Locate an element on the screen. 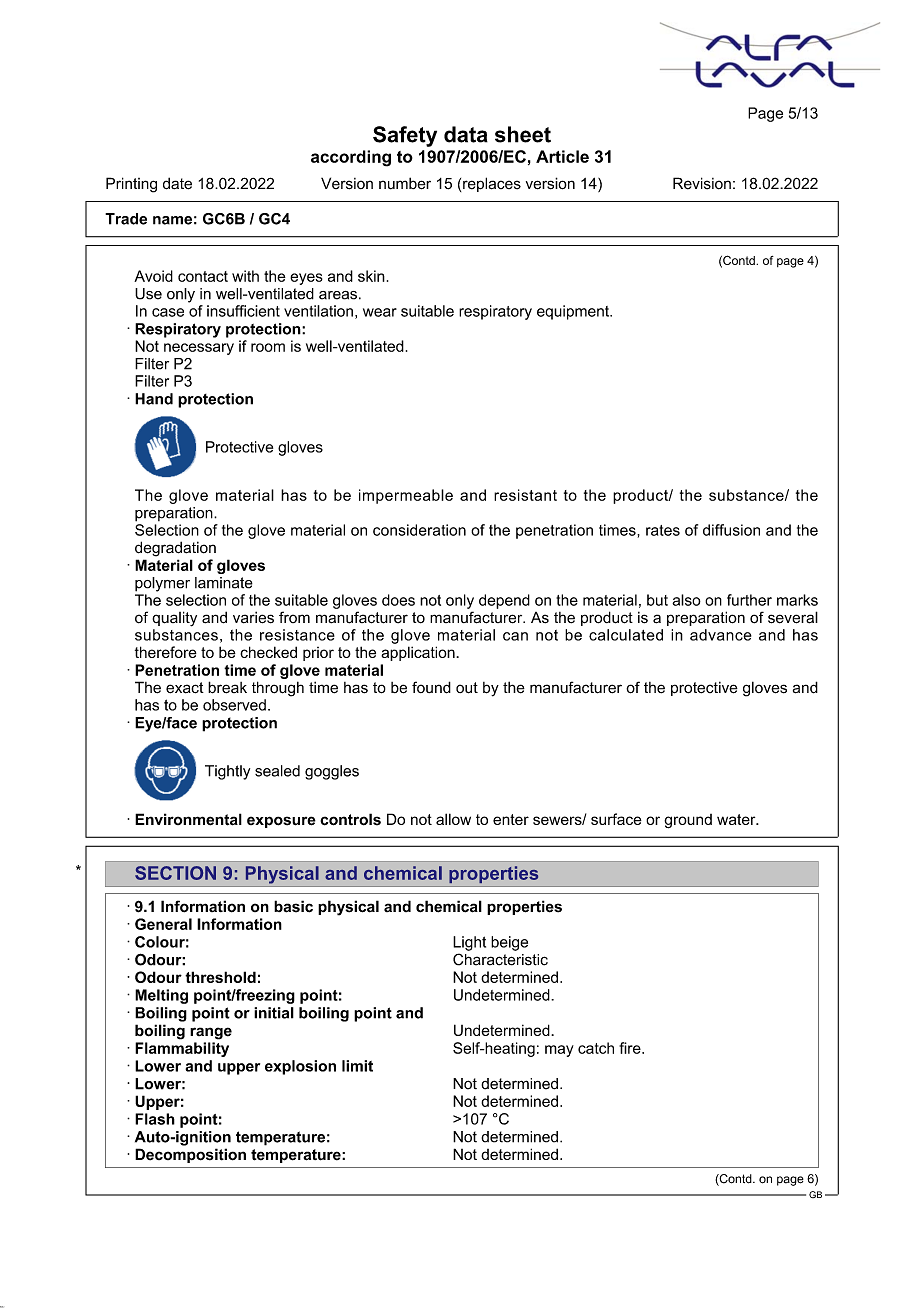  Decomposition is located at coordinates (190, 1155).
